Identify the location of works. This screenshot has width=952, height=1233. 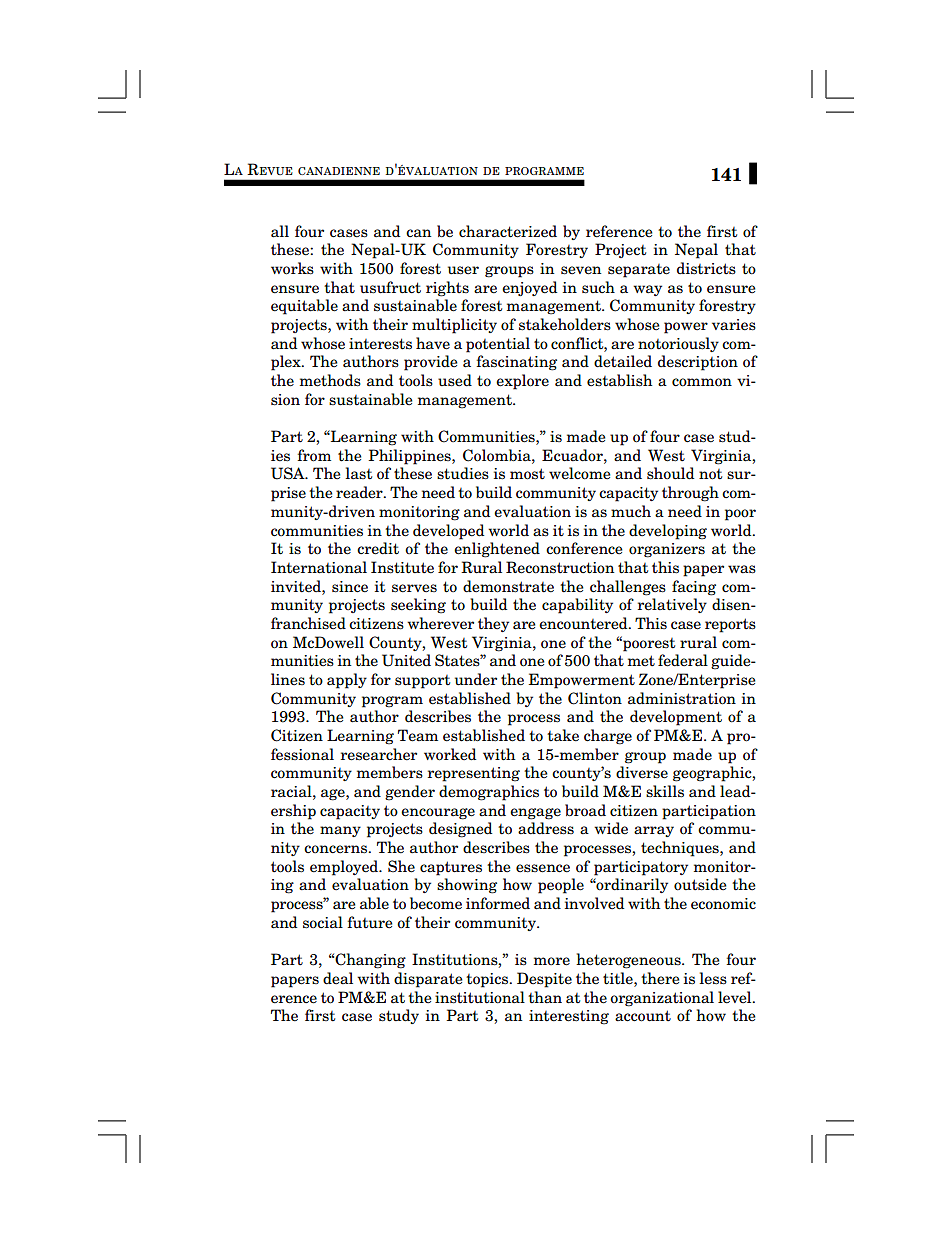
(292, 268).
